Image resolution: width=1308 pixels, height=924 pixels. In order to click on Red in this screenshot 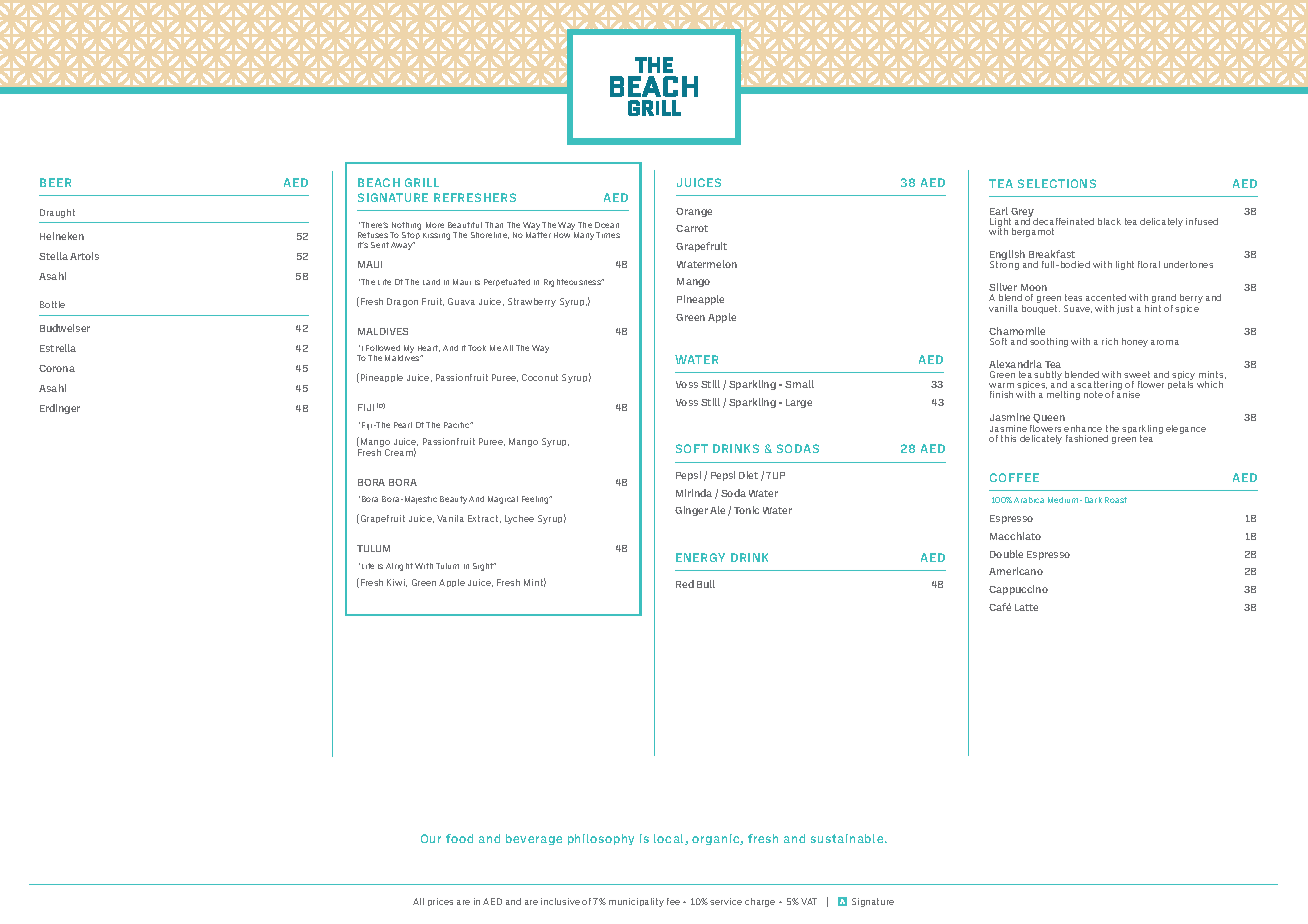, I will do `click(685, 584)`.
